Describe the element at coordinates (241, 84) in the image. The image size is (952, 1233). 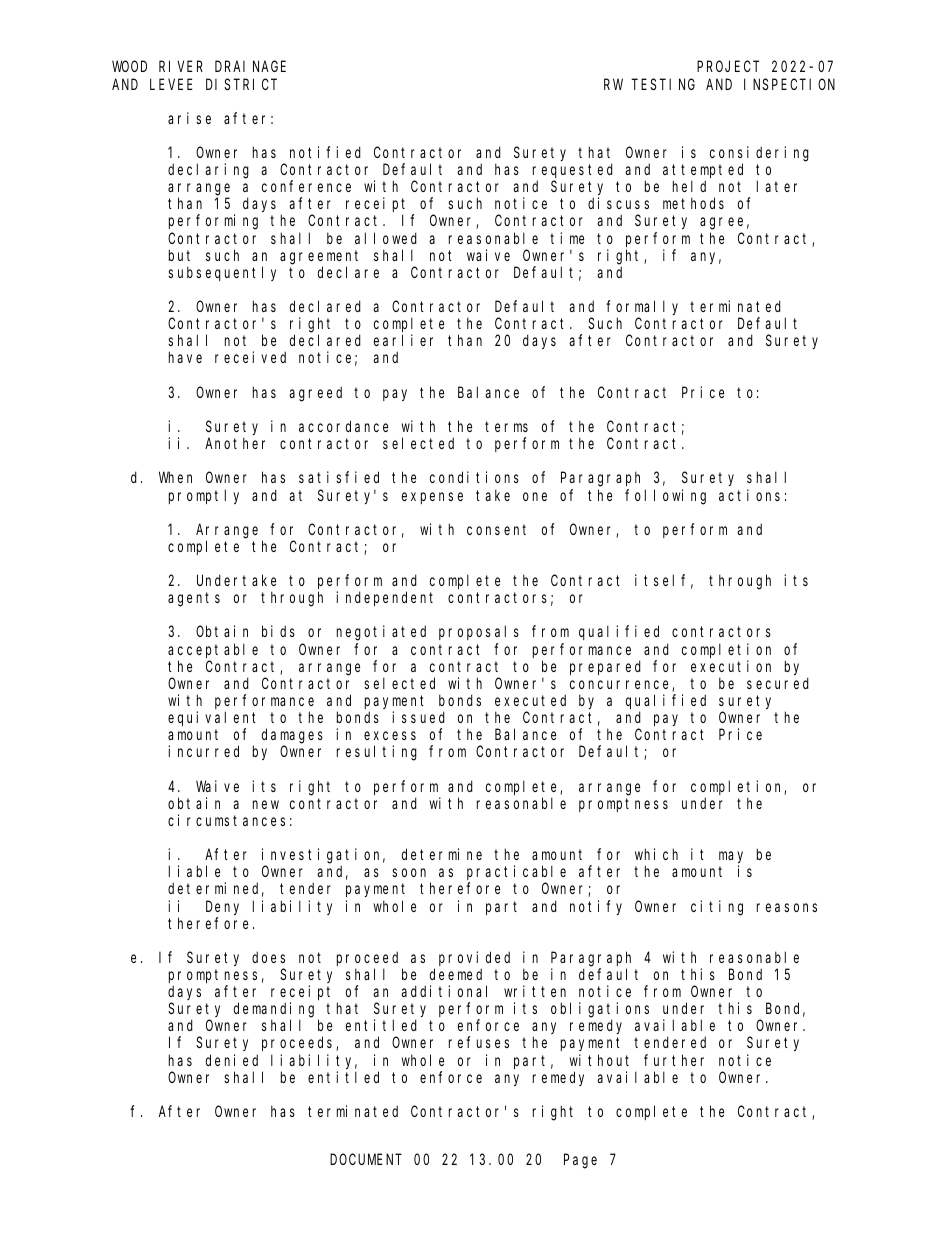
I see `DISTRICT` at that location.
